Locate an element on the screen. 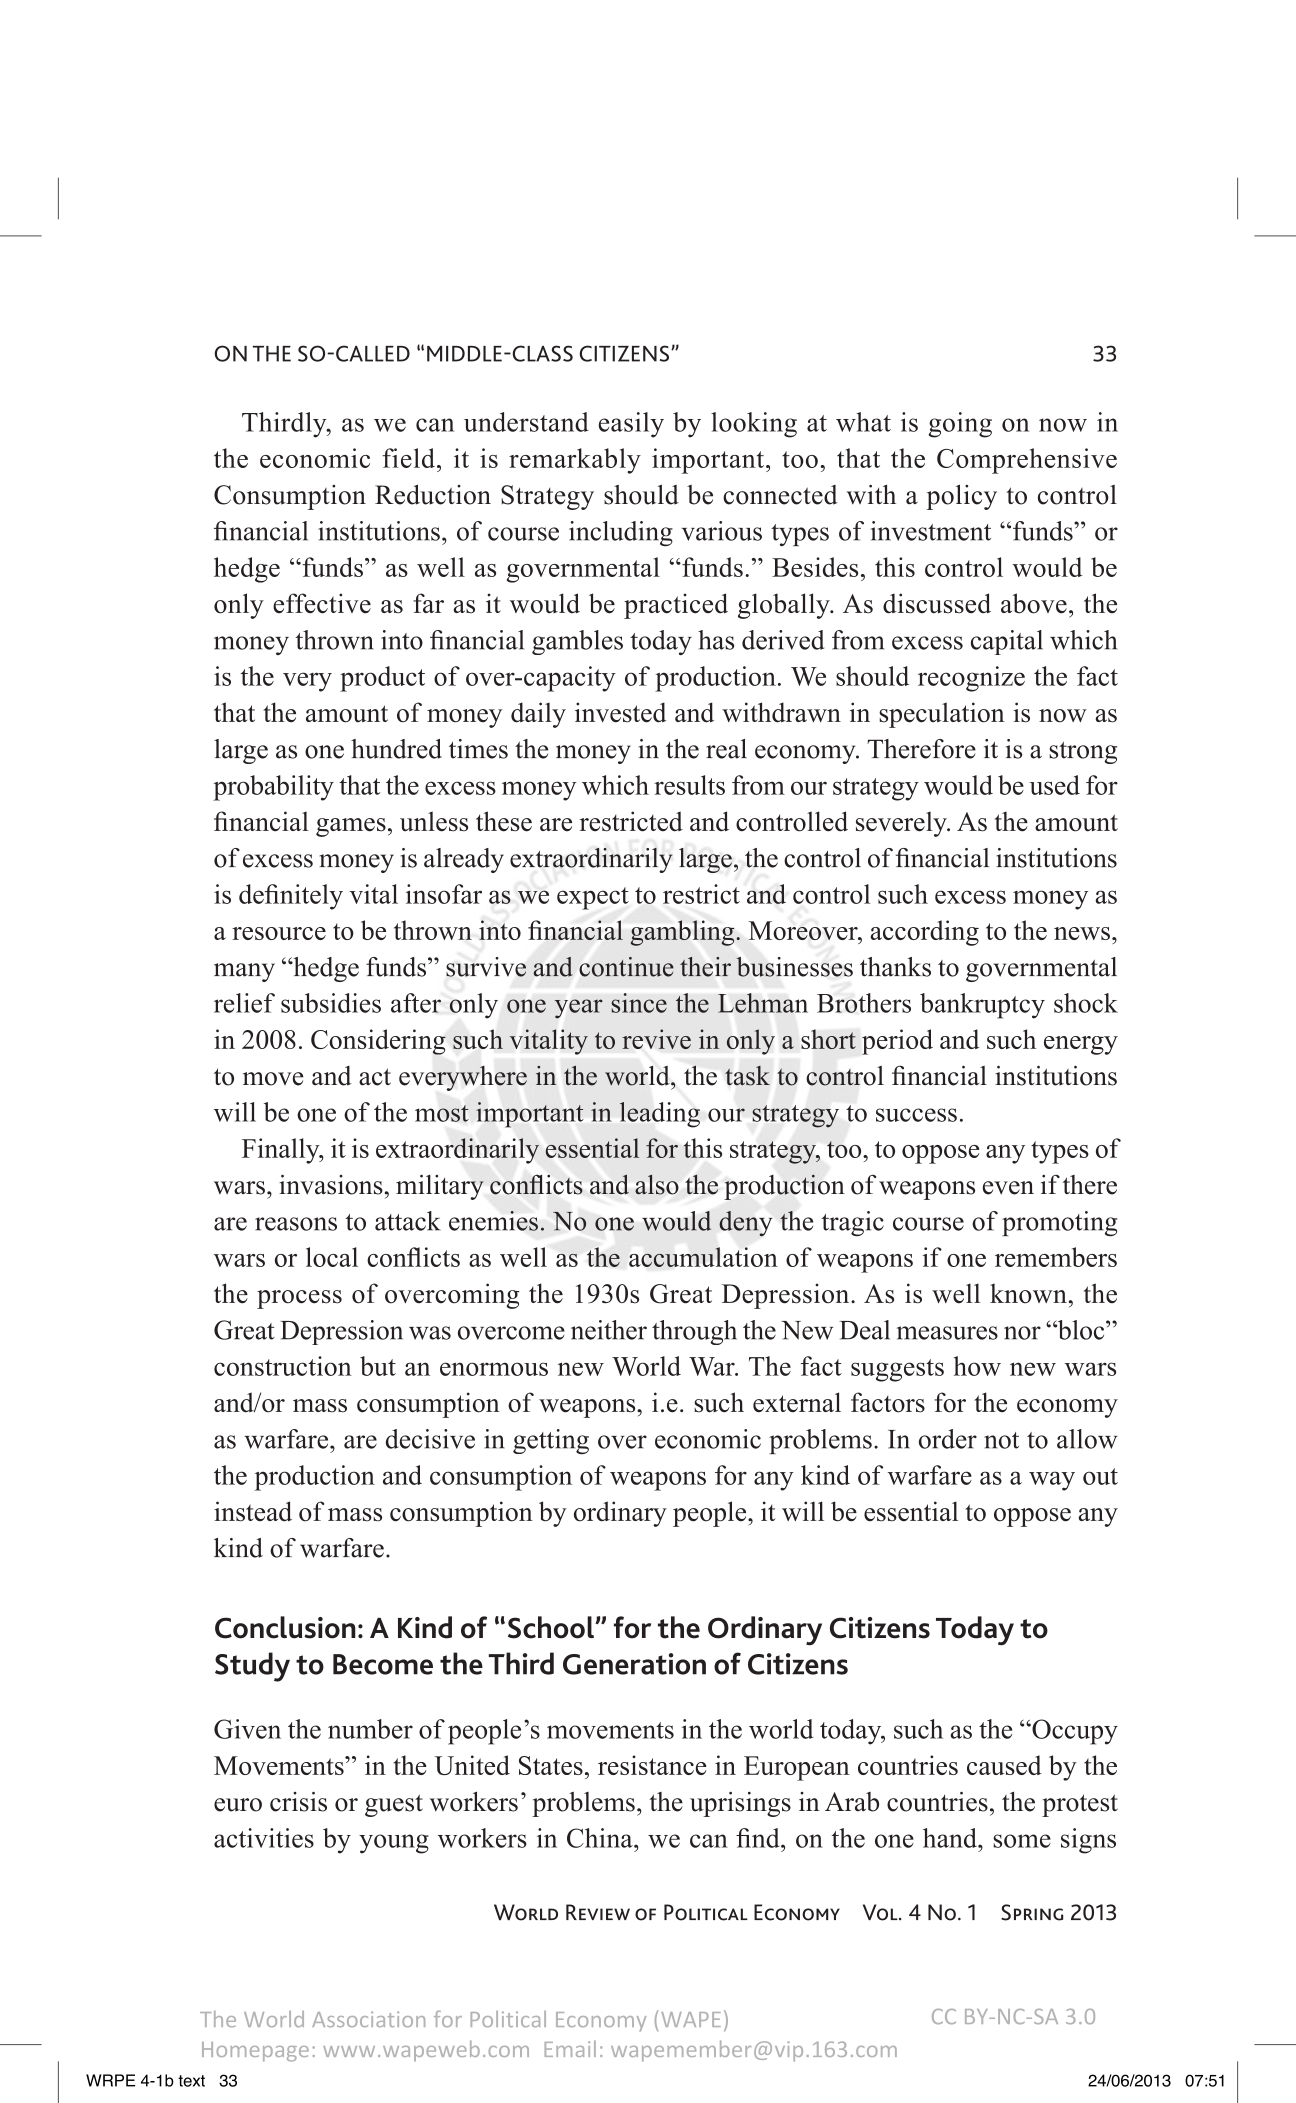 The image size is (1296, 2103). Homepage is located at coordinates (255, 2052).
